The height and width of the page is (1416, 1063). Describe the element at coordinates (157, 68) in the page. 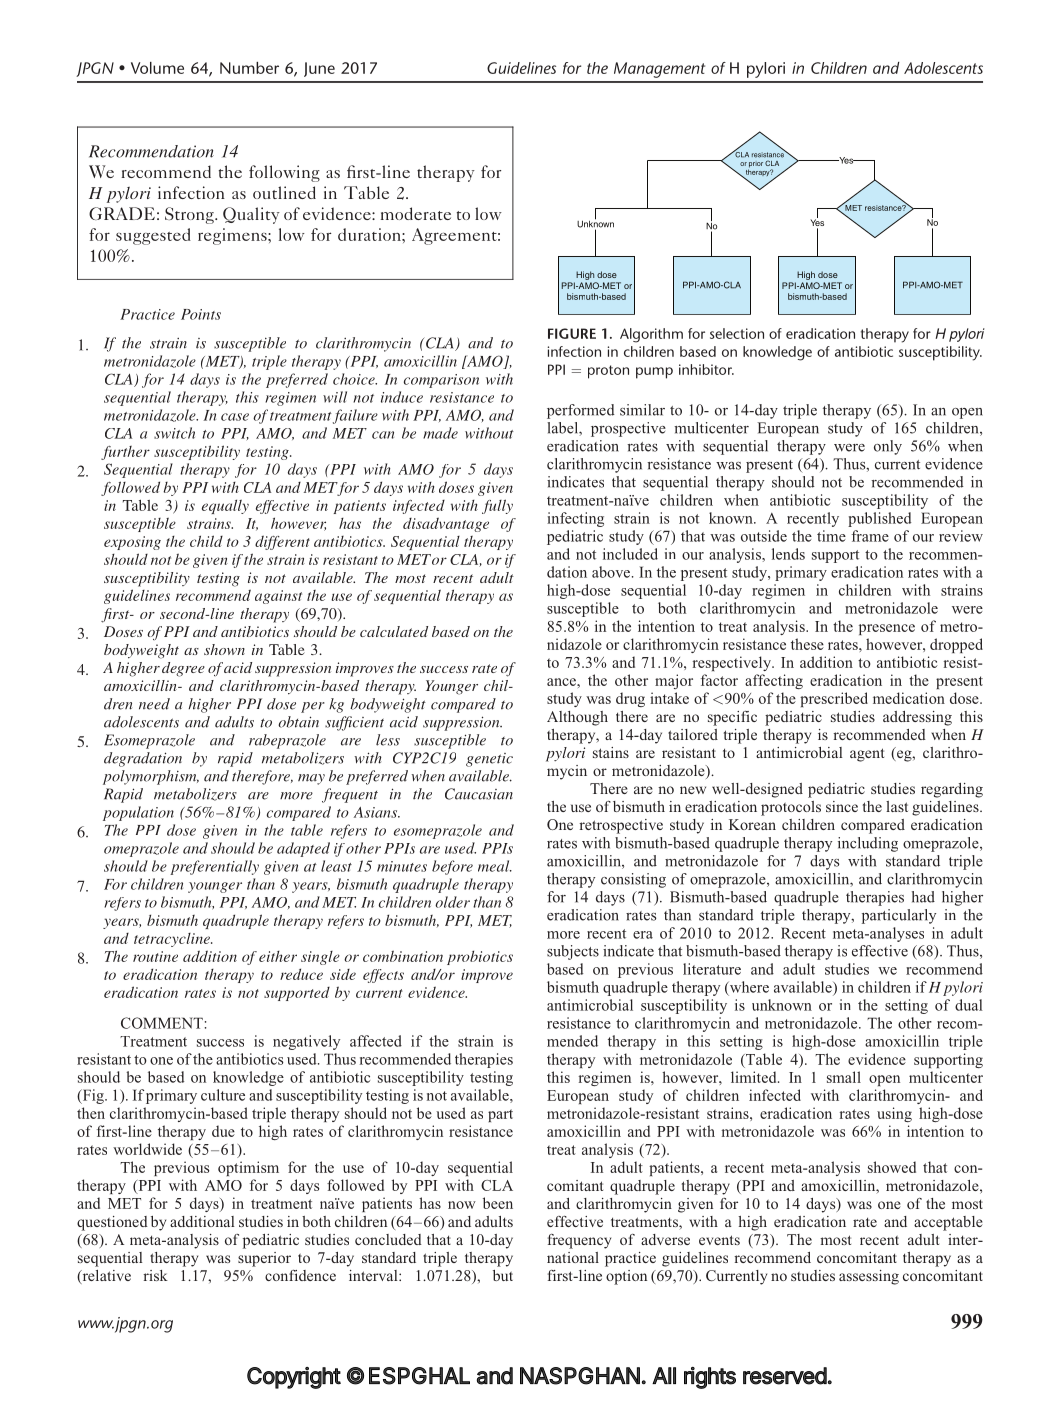

I see `Volume` at that location.
